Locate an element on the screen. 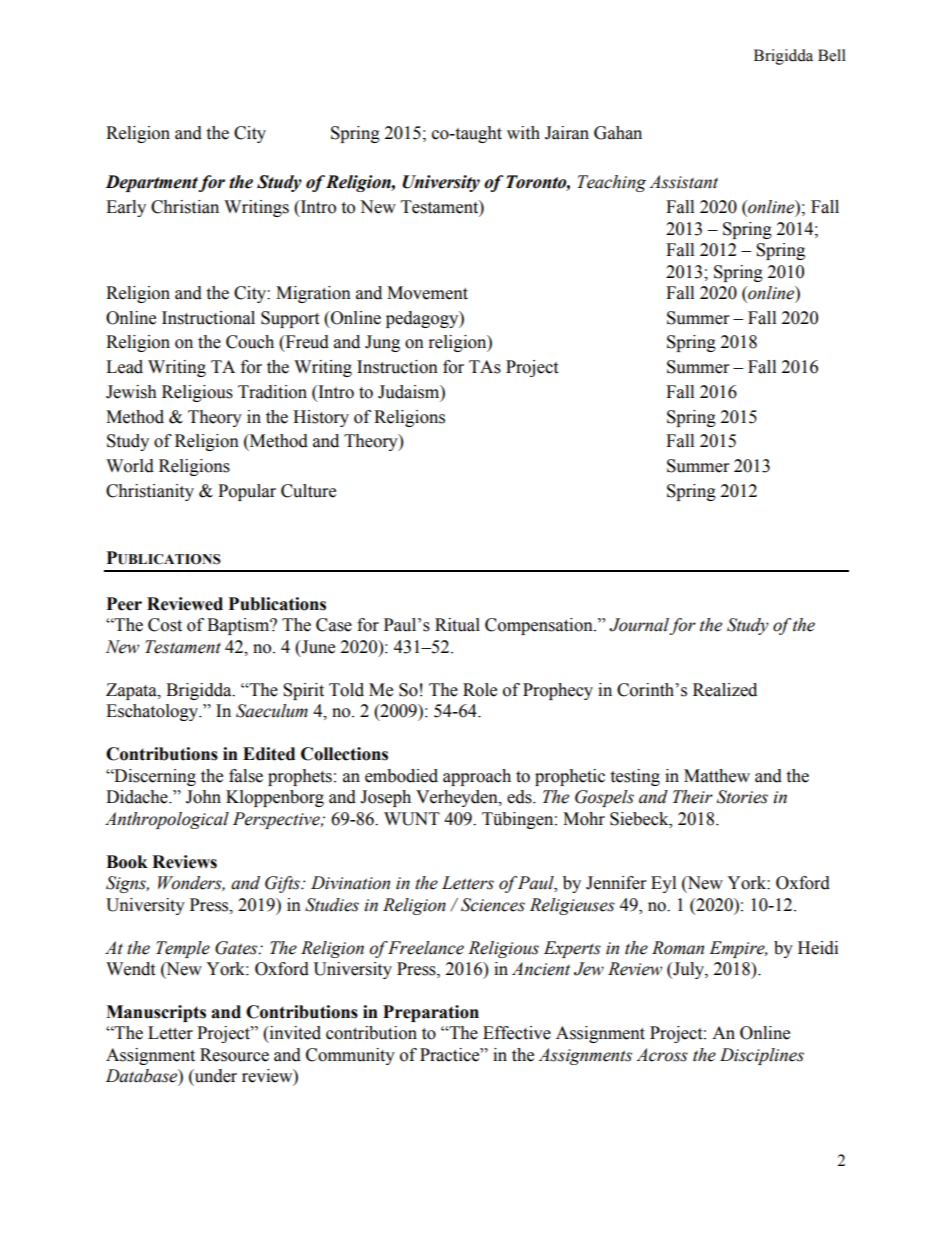 The height and width of the screenshot is (1233, 952). Effective is located at coordinates (517, 1033).
